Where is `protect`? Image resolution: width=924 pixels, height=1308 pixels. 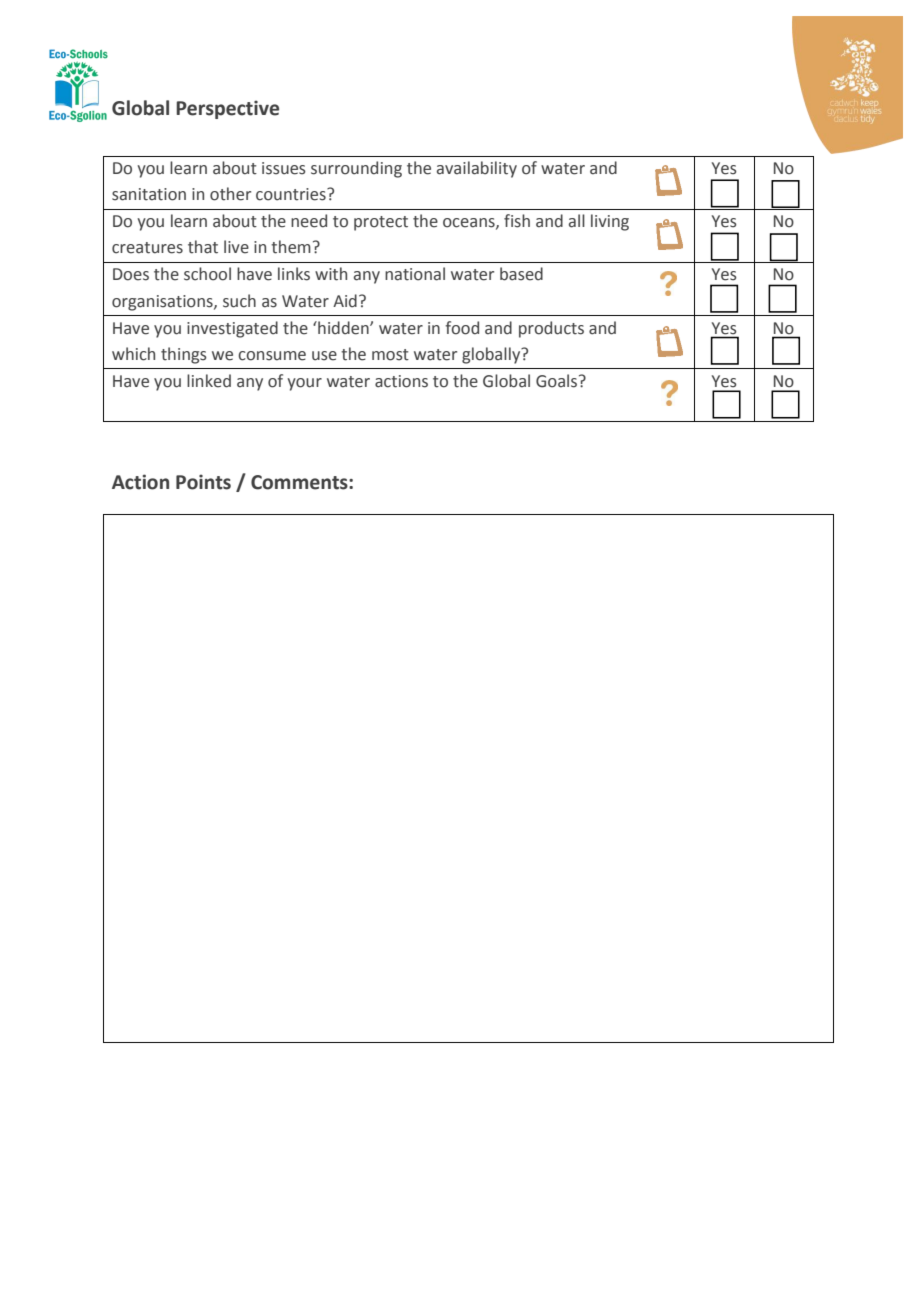
protect is located at coordinates (381, 223).
